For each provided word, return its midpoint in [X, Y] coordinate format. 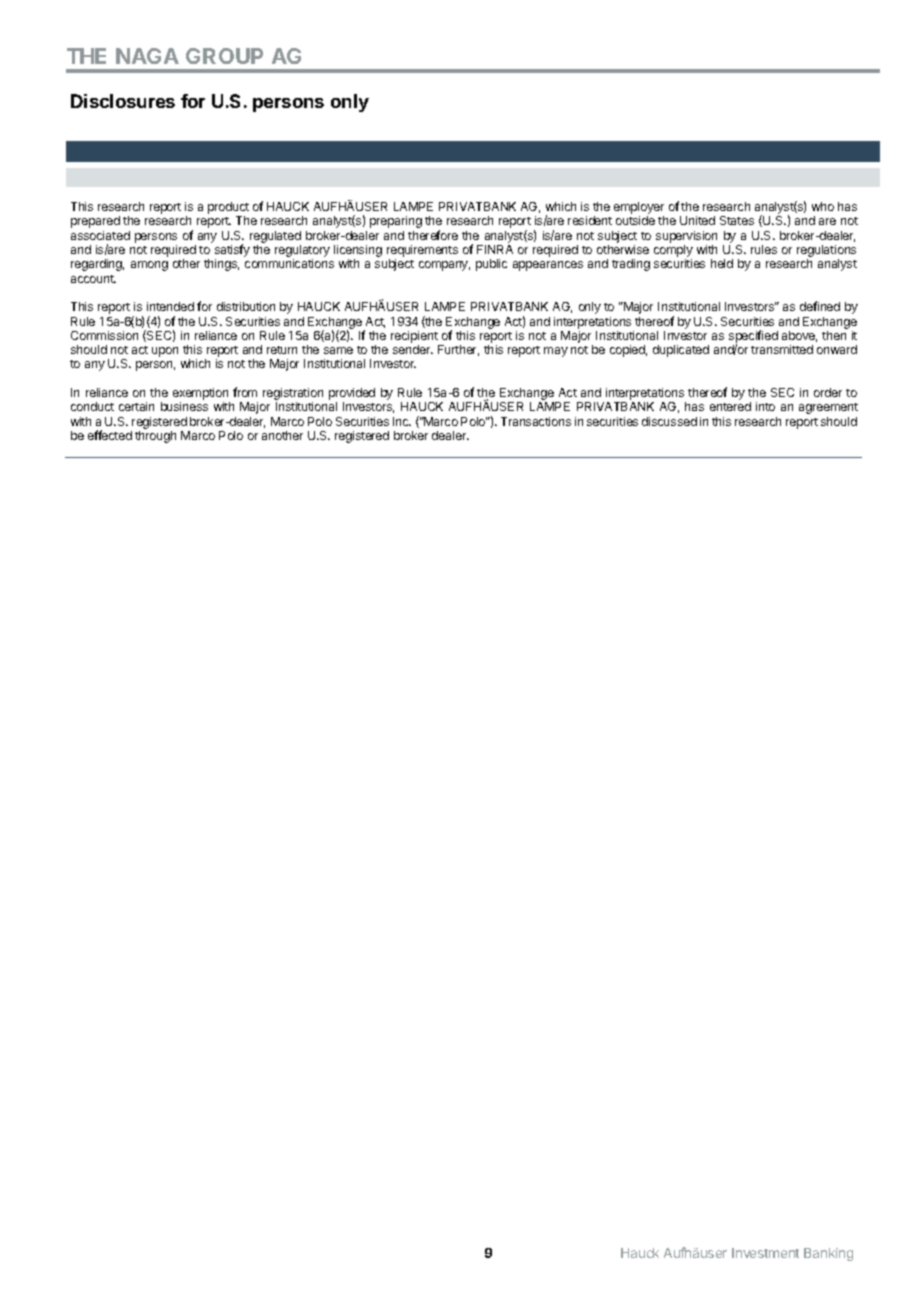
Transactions [536, 421]
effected [110, 435]
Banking [828, 1254]
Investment [765, 1253]
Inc [402, 421]
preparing [396, 222]
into [765, 406]
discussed [669, 421]
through [155, 437]
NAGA [147, 56]
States [737, 220]
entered [730, 406]
